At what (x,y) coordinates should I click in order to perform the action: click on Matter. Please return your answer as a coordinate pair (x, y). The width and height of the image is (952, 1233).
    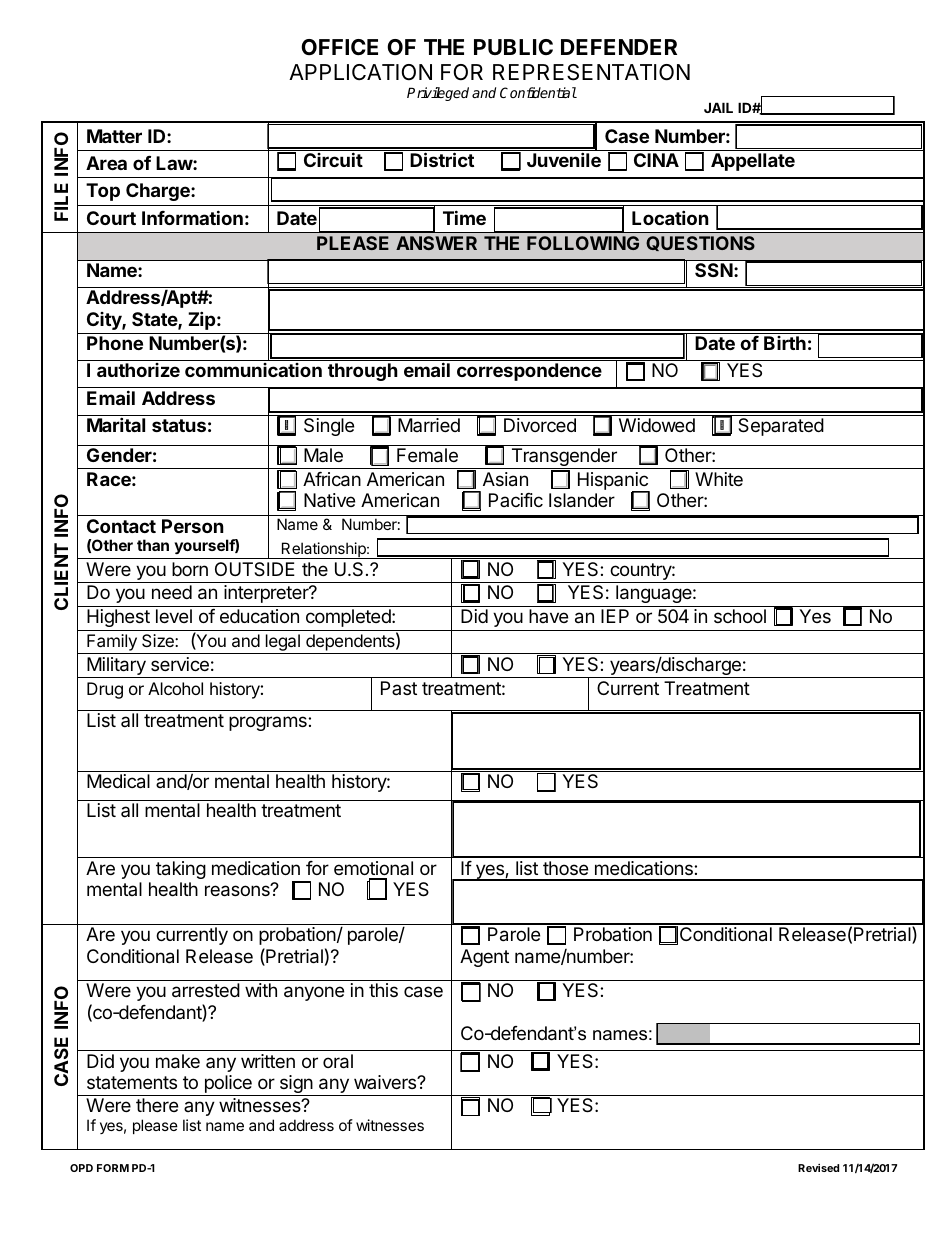
    Looking at the image, I should click on (114, 136).
